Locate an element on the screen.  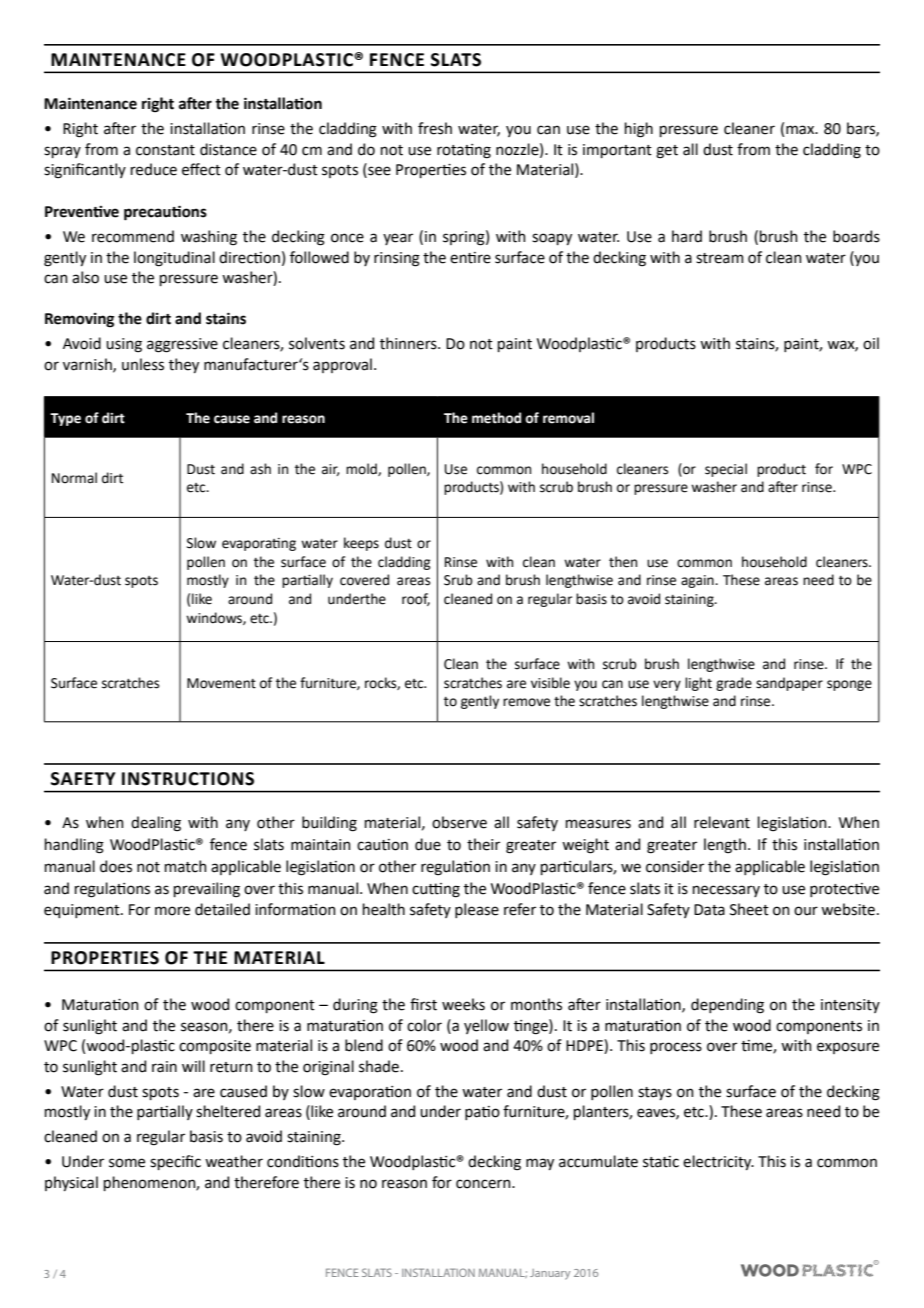
max is located at coordinates (801, 130).
